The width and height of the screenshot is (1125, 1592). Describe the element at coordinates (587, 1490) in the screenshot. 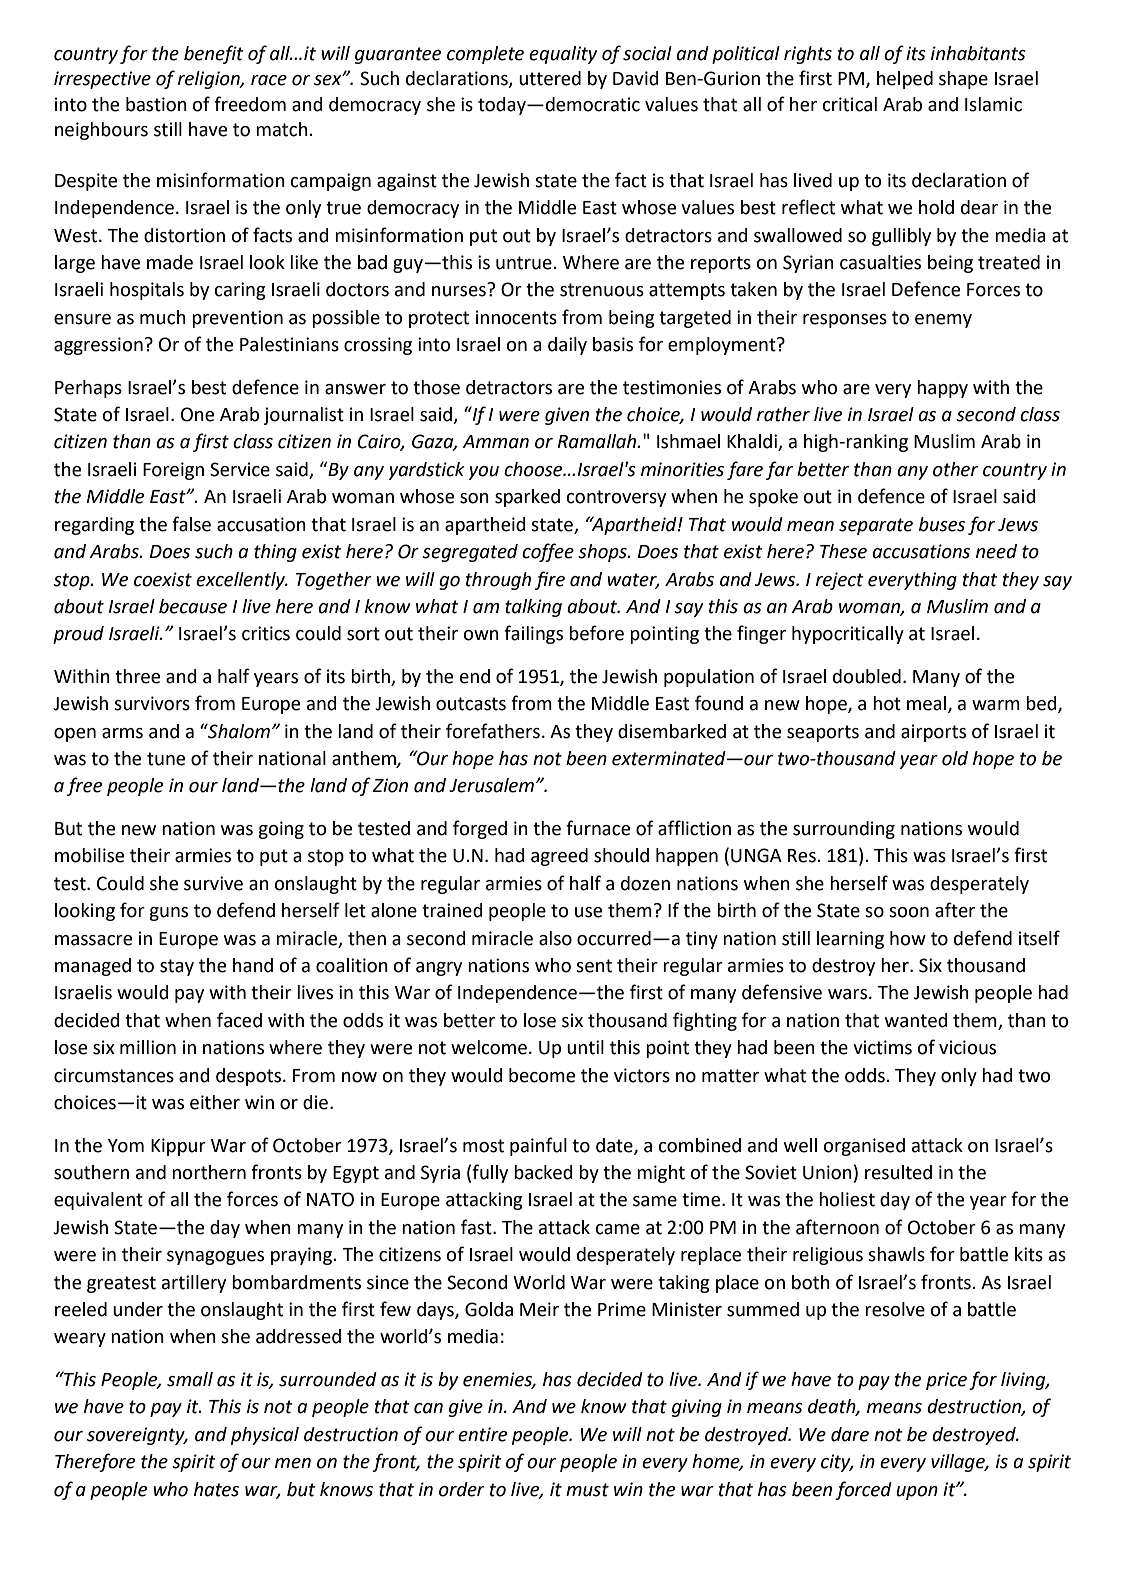

I see `must` at that location.
